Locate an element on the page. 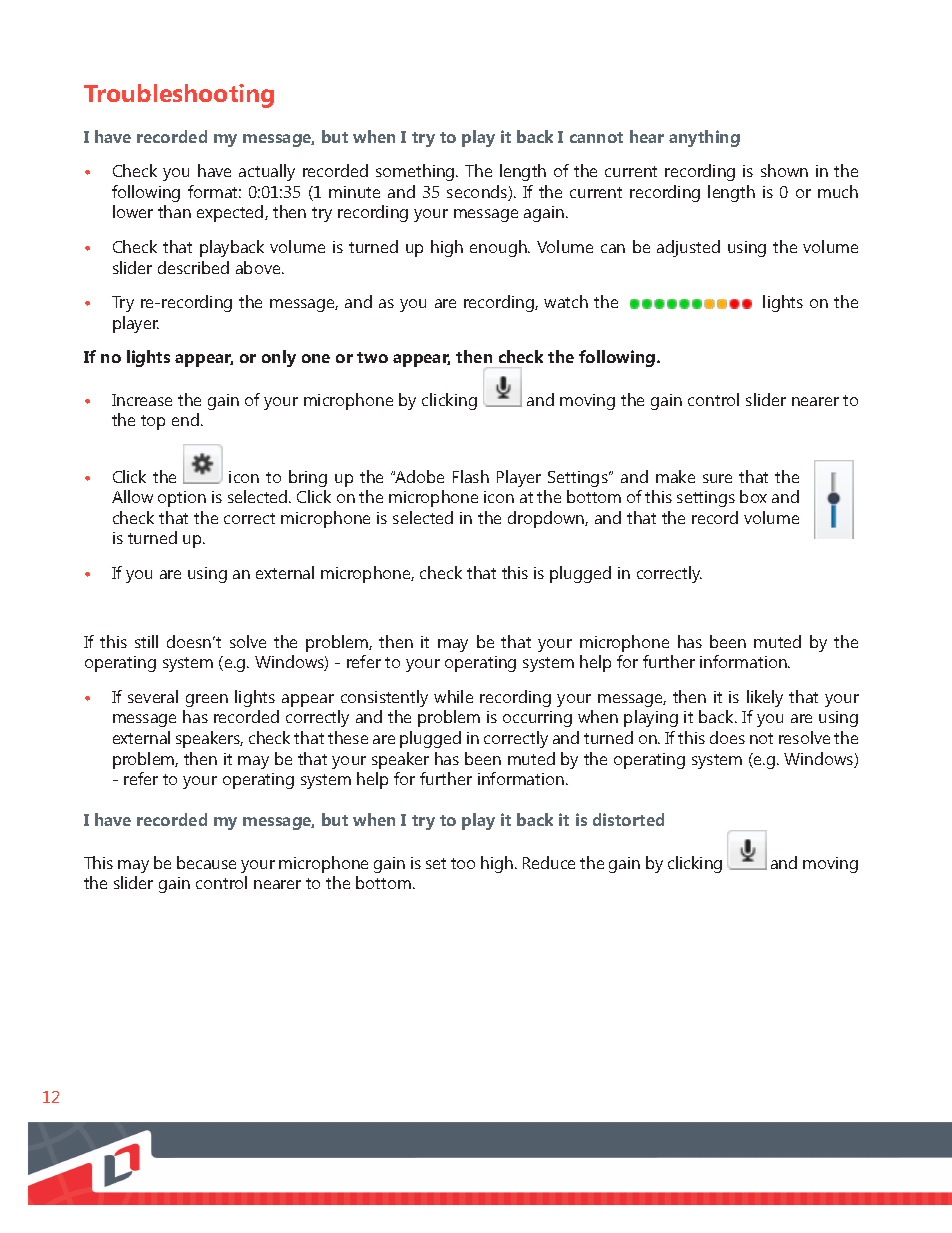  box is located at coordinates (753, 496).
